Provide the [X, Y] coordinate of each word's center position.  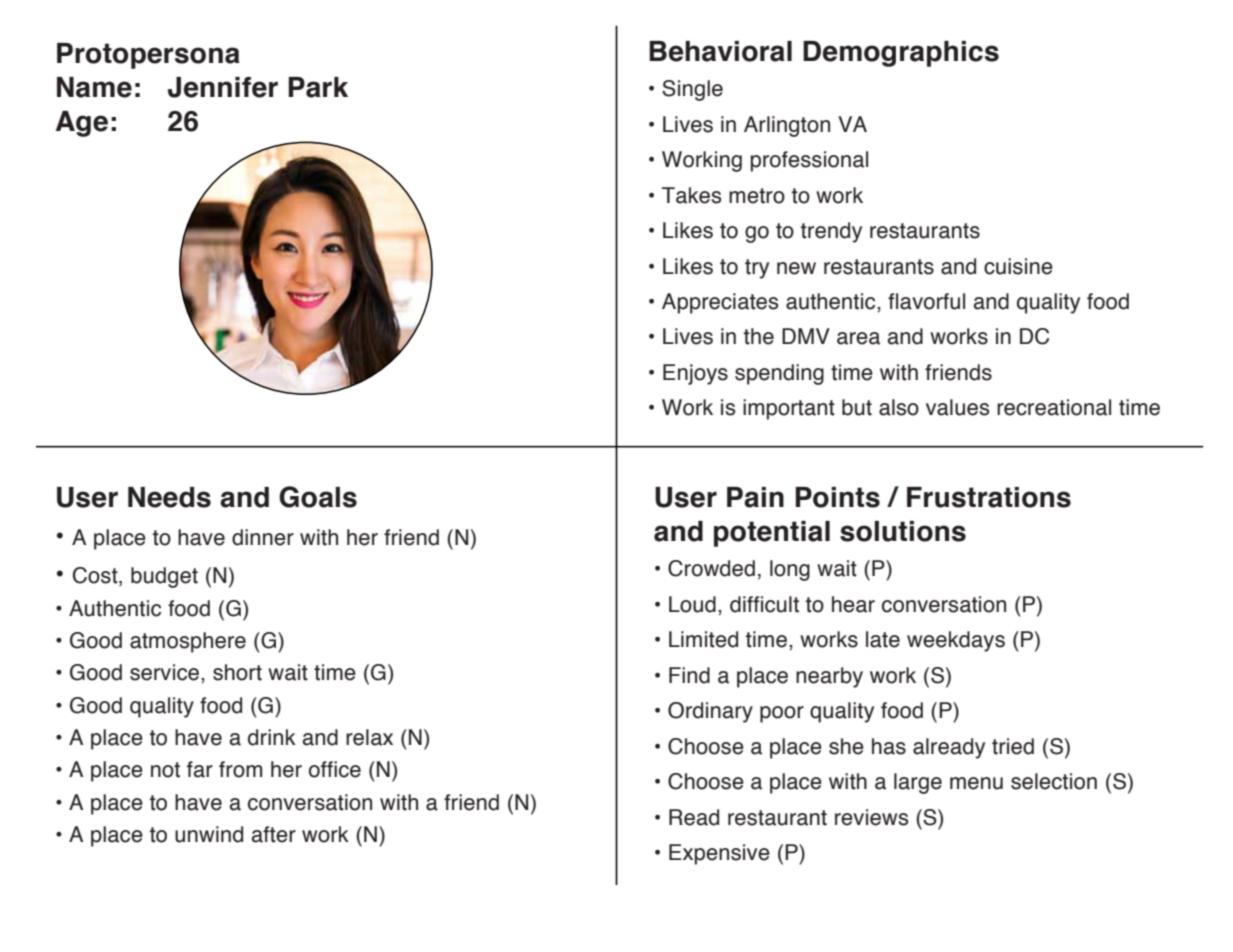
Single [692, 90]
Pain [755, 497]
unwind [209, 834]
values [957, 407]
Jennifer [223, 87]
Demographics [901, 54]
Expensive [719, 854]
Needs [169, 497]
